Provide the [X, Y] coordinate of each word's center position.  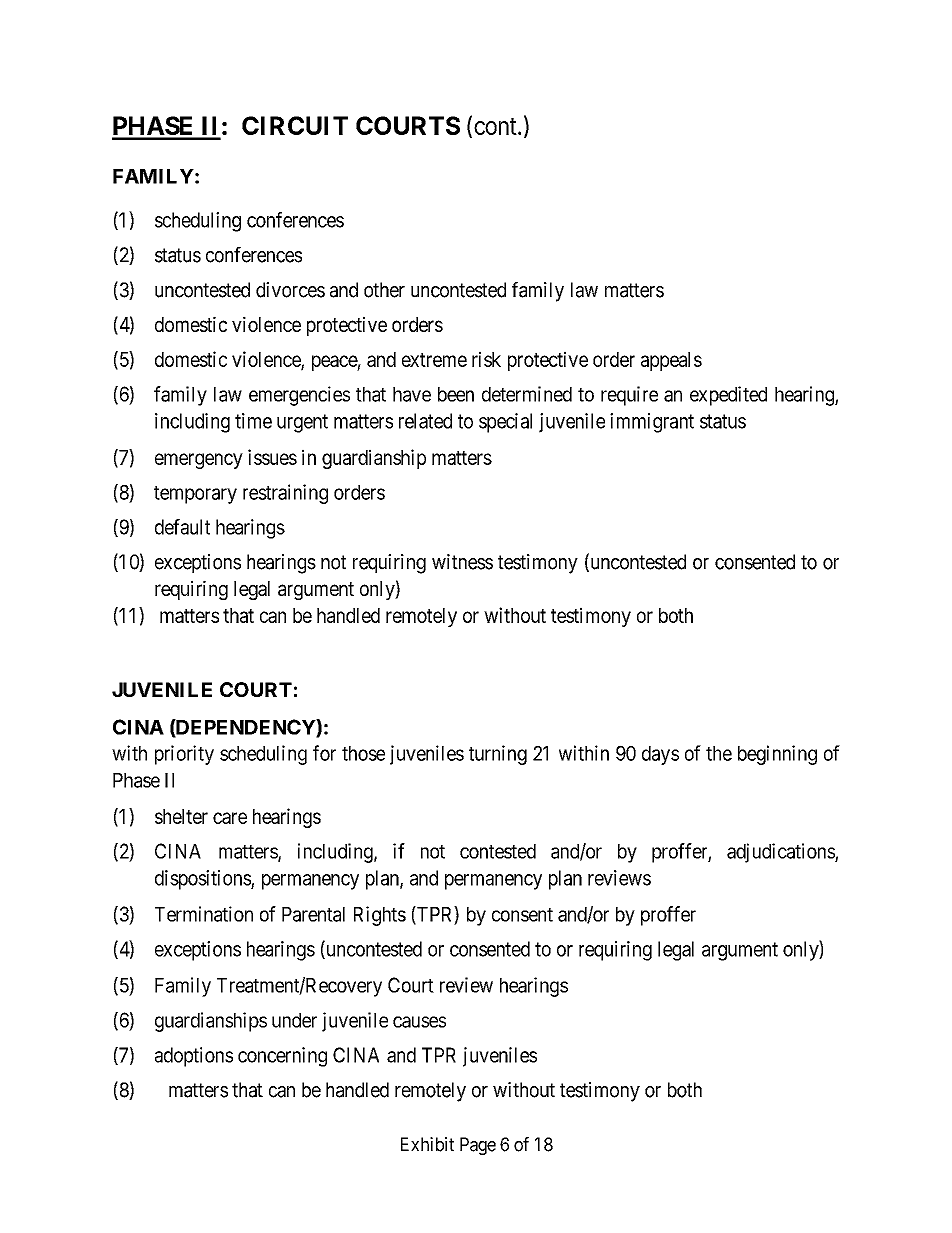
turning [498, 755]
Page [478, 1146]
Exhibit [427, 1144]
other [384, 290]
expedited [728, 396]
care [230, 818]
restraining [285, 494]
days [660, 755]
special [505, 423]
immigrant [652, 423]
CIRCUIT [295, 125]
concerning [282, 1057]
